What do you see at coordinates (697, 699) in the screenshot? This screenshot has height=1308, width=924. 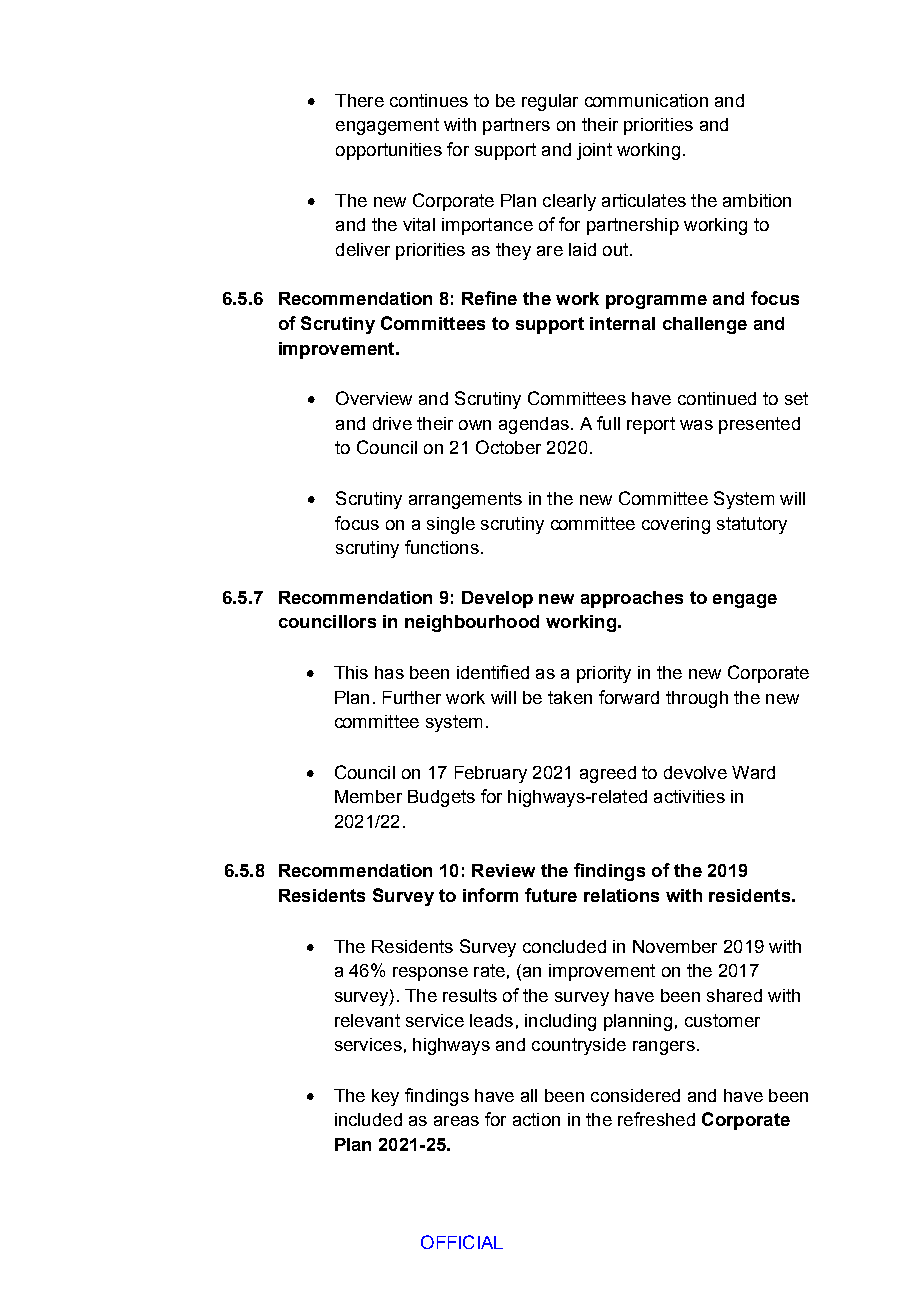 I see `through` at bounding box center [697, 699].
